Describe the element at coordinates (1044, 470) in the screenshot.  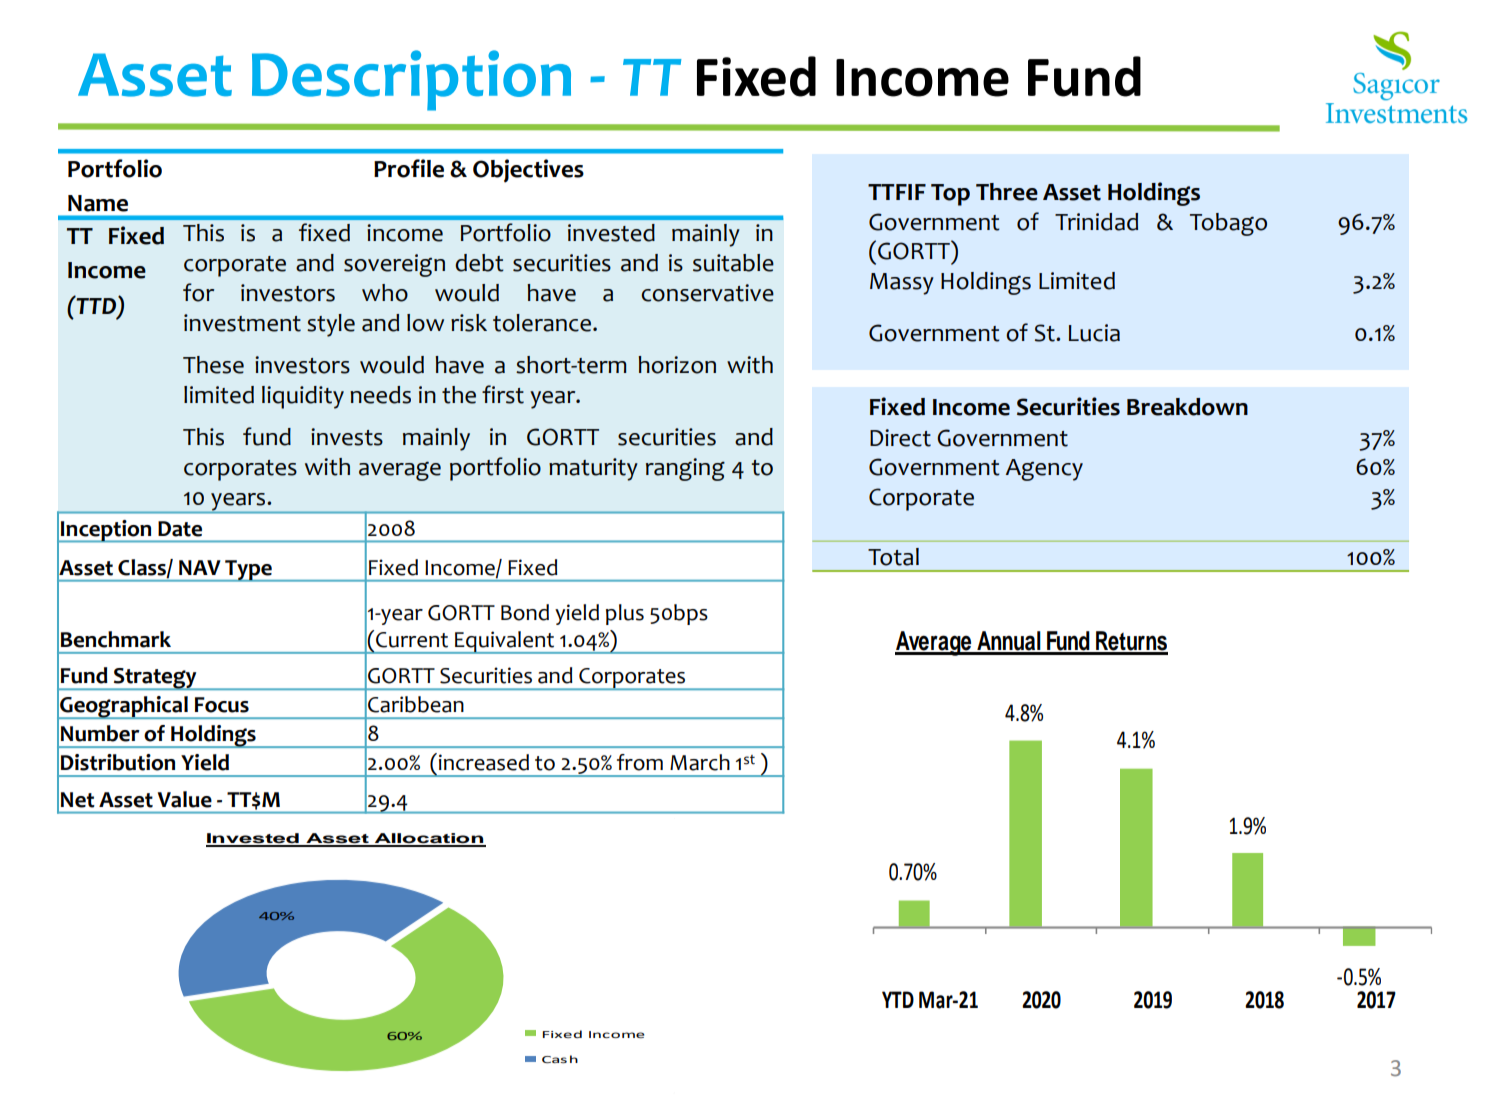
I see `Agency` at that location.
